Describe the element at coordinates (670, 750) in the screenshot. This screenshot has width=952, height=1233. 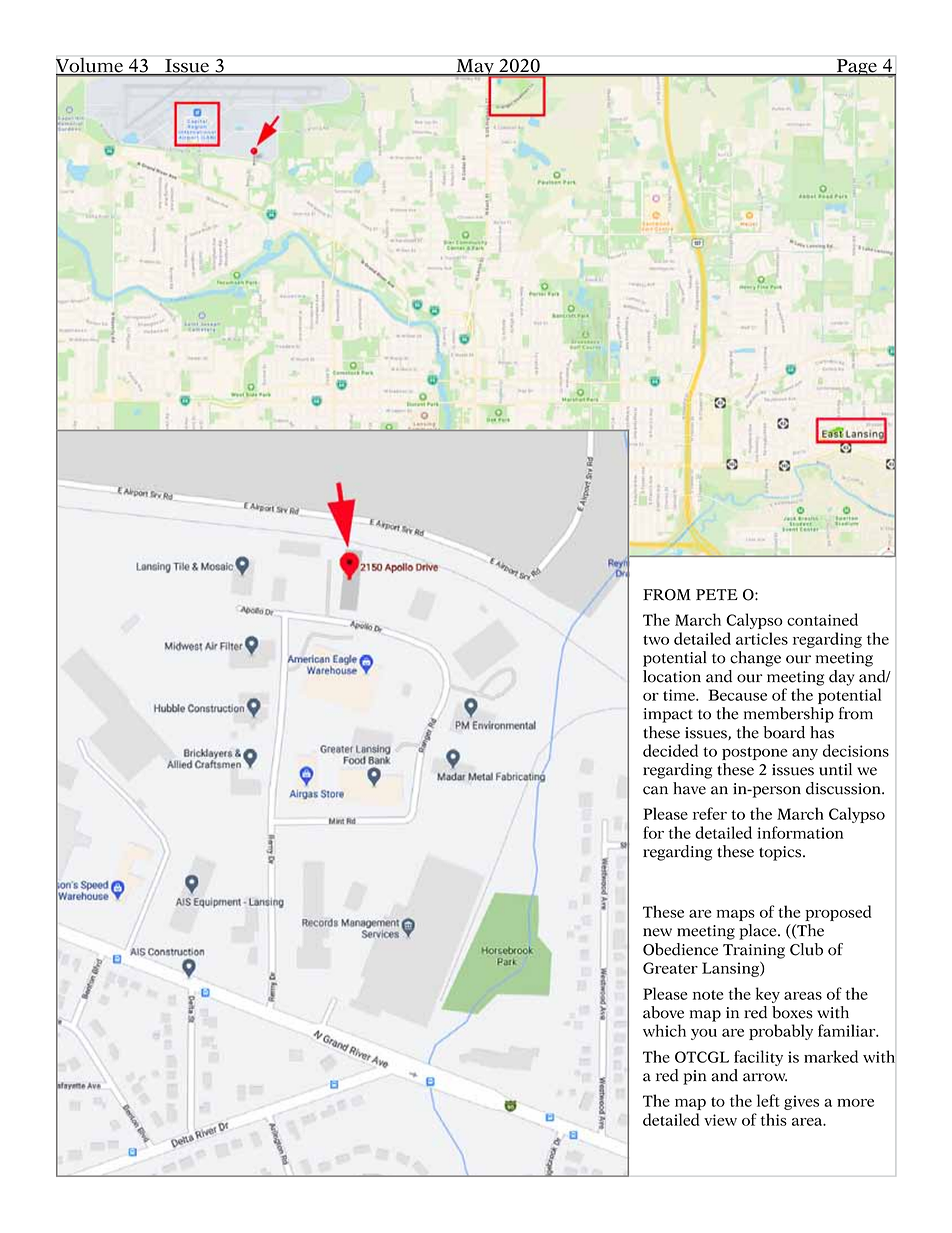
I see `decided` at that location.
